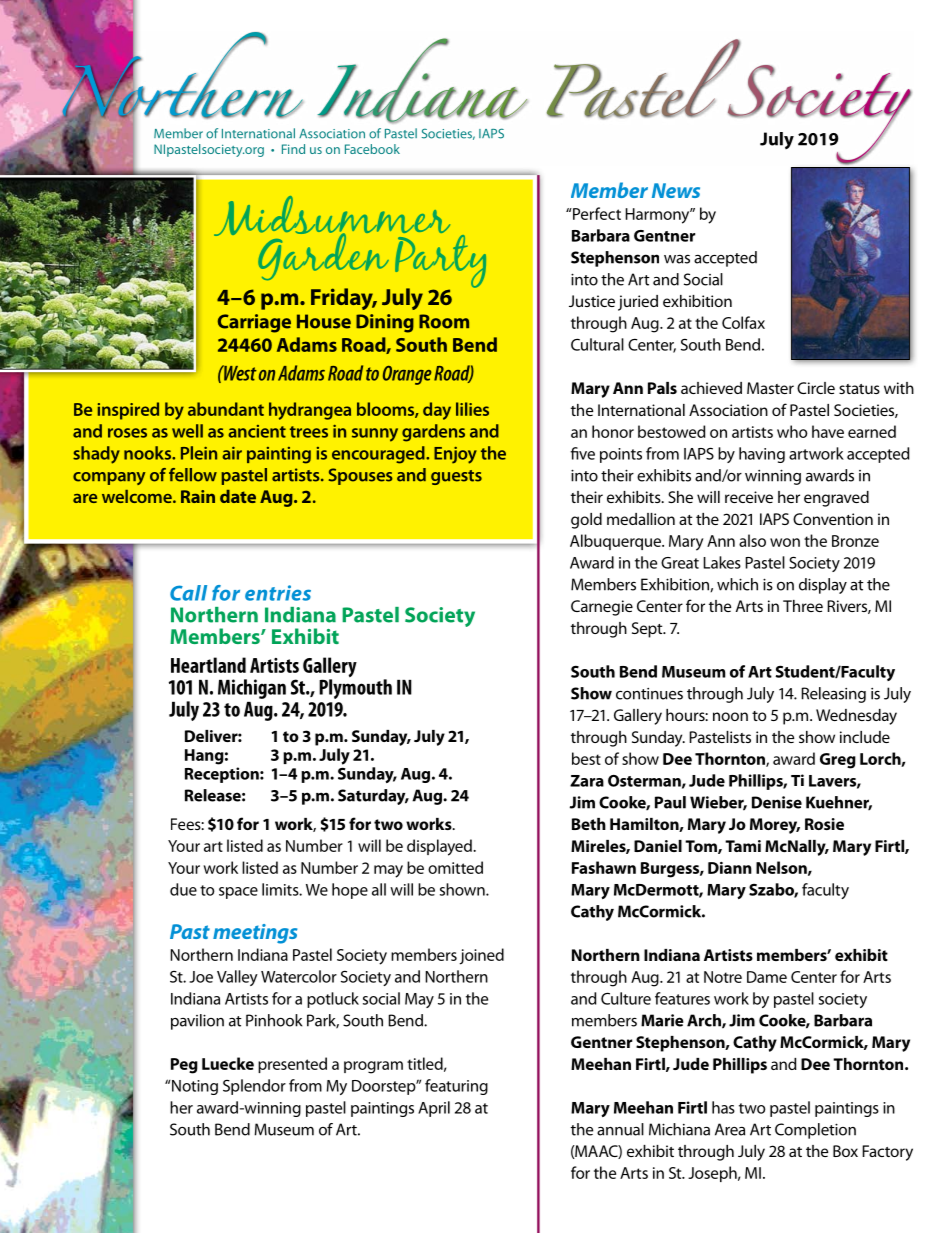  I want to click on Denise, so click(777, 802).
